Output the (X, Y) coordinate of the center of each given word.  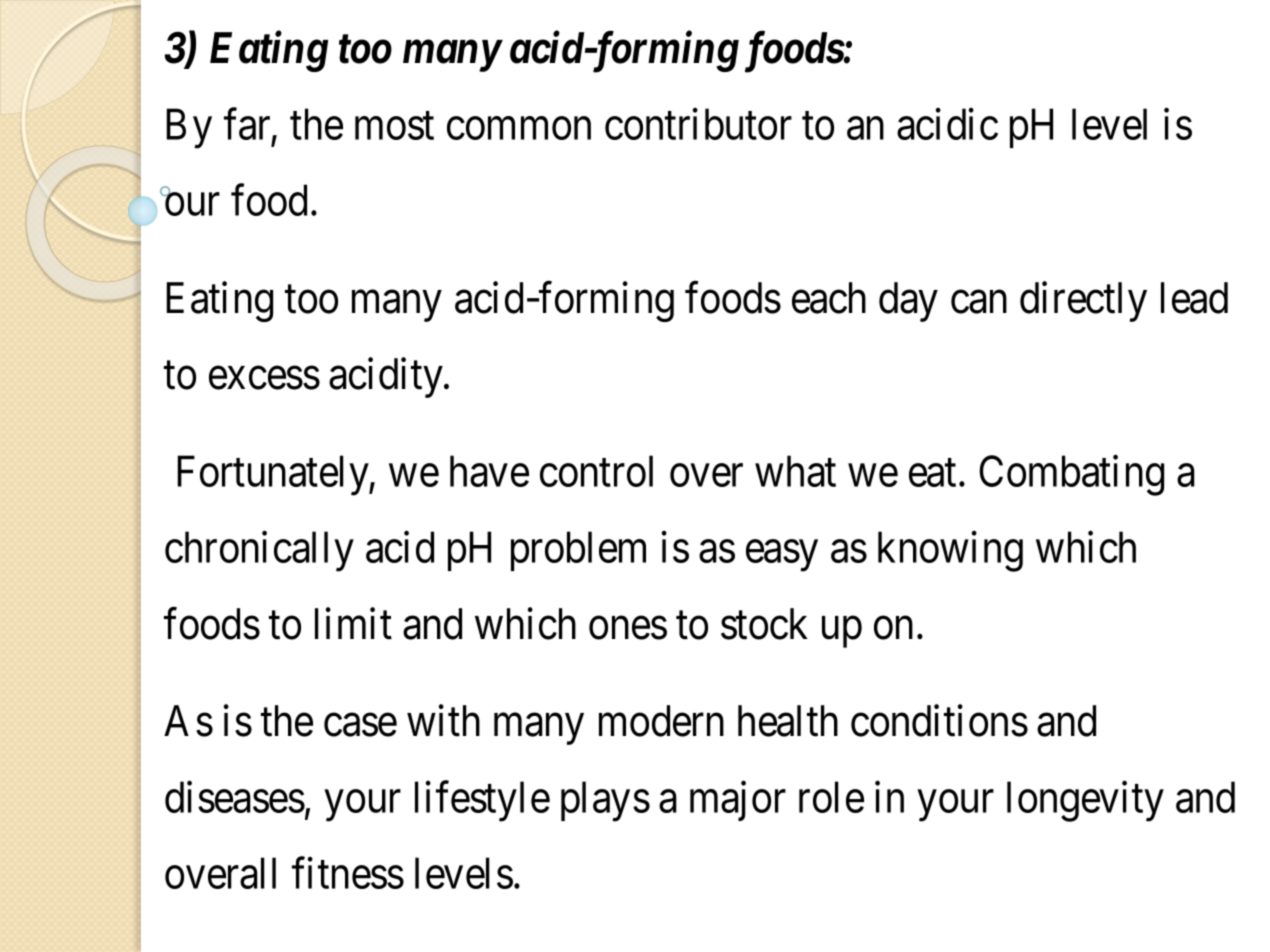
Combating (1071, 475)
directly (1083, 302)
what (795, 471)
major (738, 801)
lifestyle (482, 801)
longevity (1085, 801)
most (394, 126)
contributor (698, 124)
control (596, 471)
